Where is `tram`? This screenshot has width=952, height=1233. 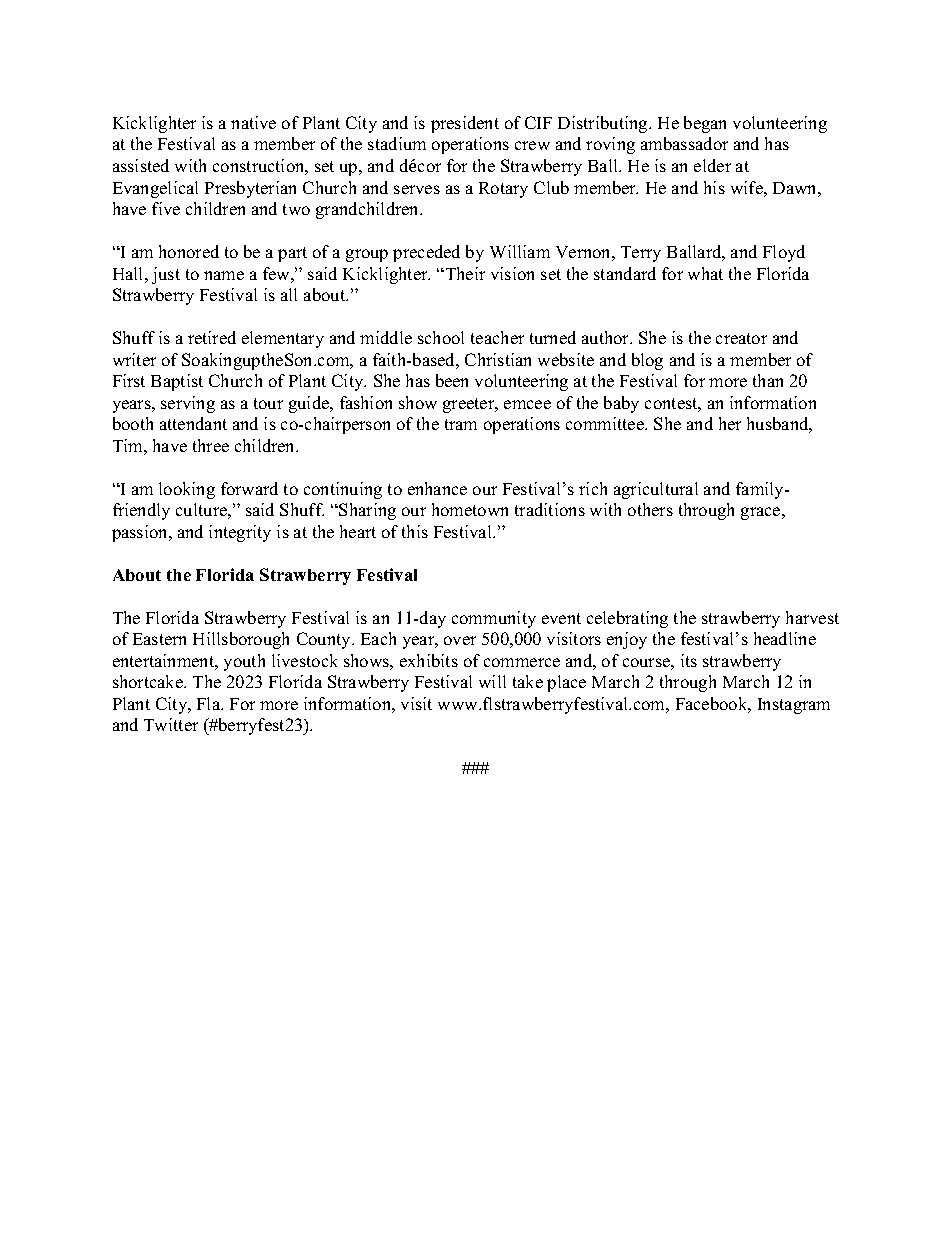 tram is located at coordinates (461, 424).
